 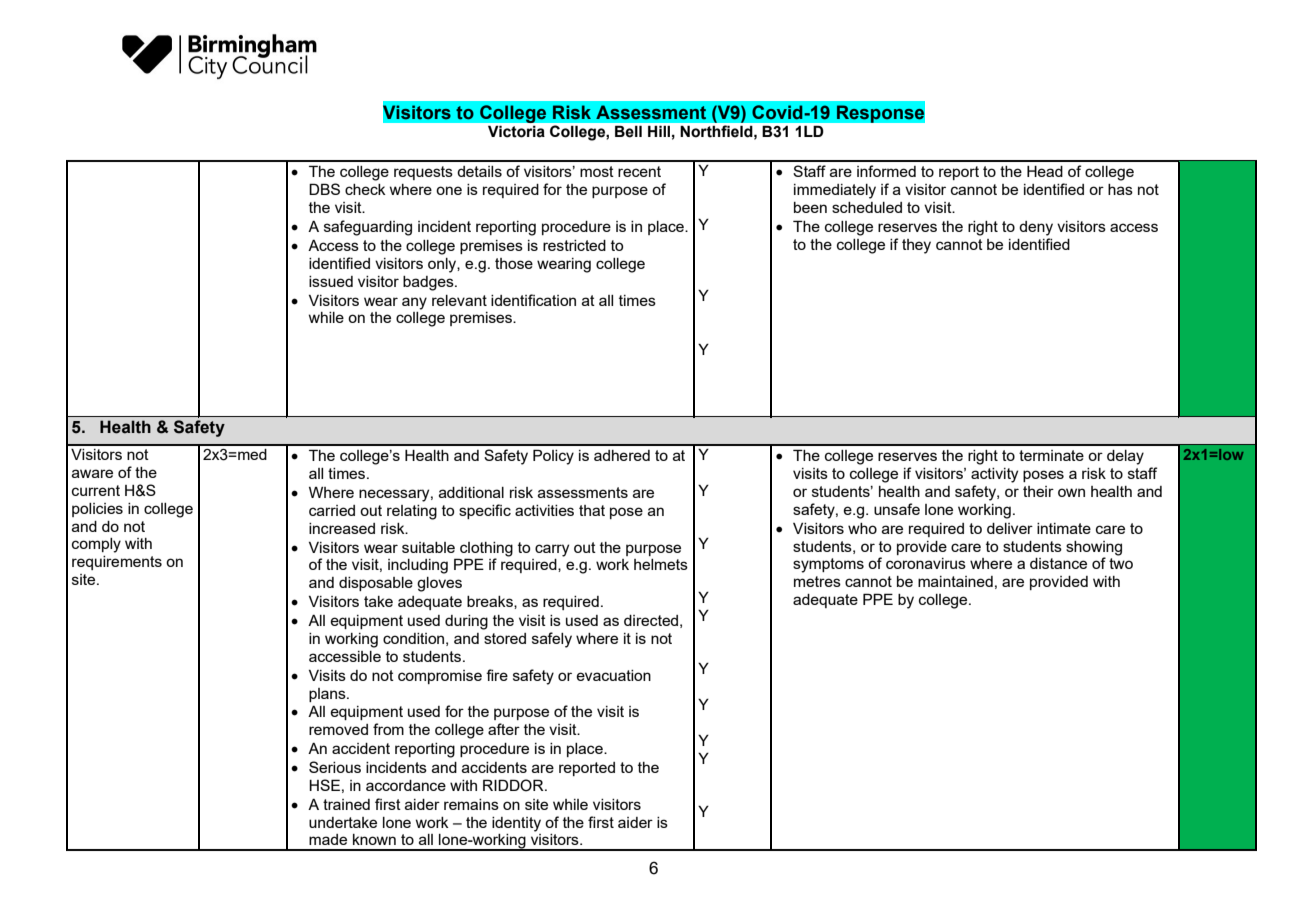 What do you see at coordinates (328, 839) in the page?
I see `made` at bounding box center [328, 839].
